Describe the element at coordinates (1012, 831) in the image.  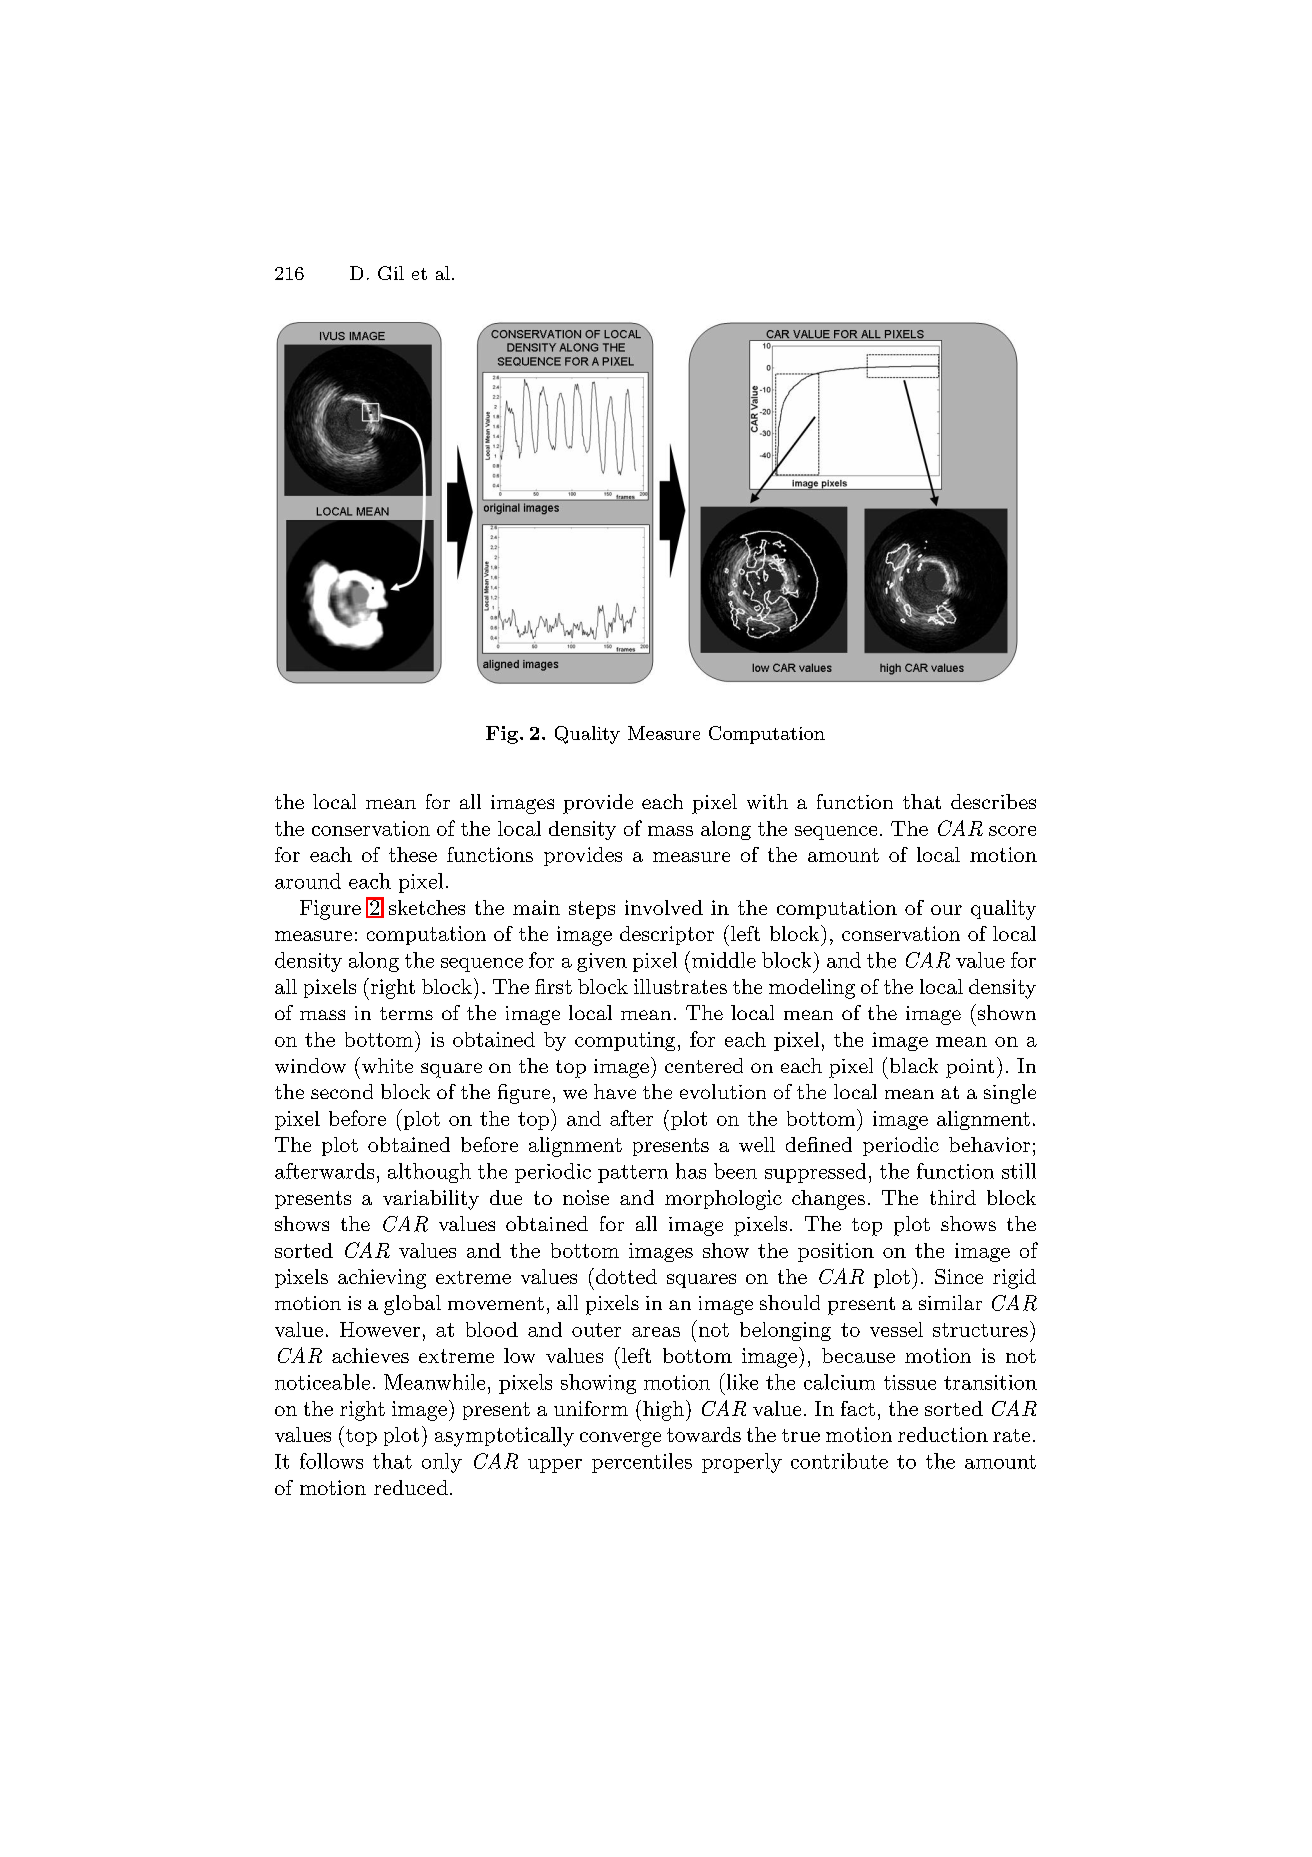
I see `score` at that location.
